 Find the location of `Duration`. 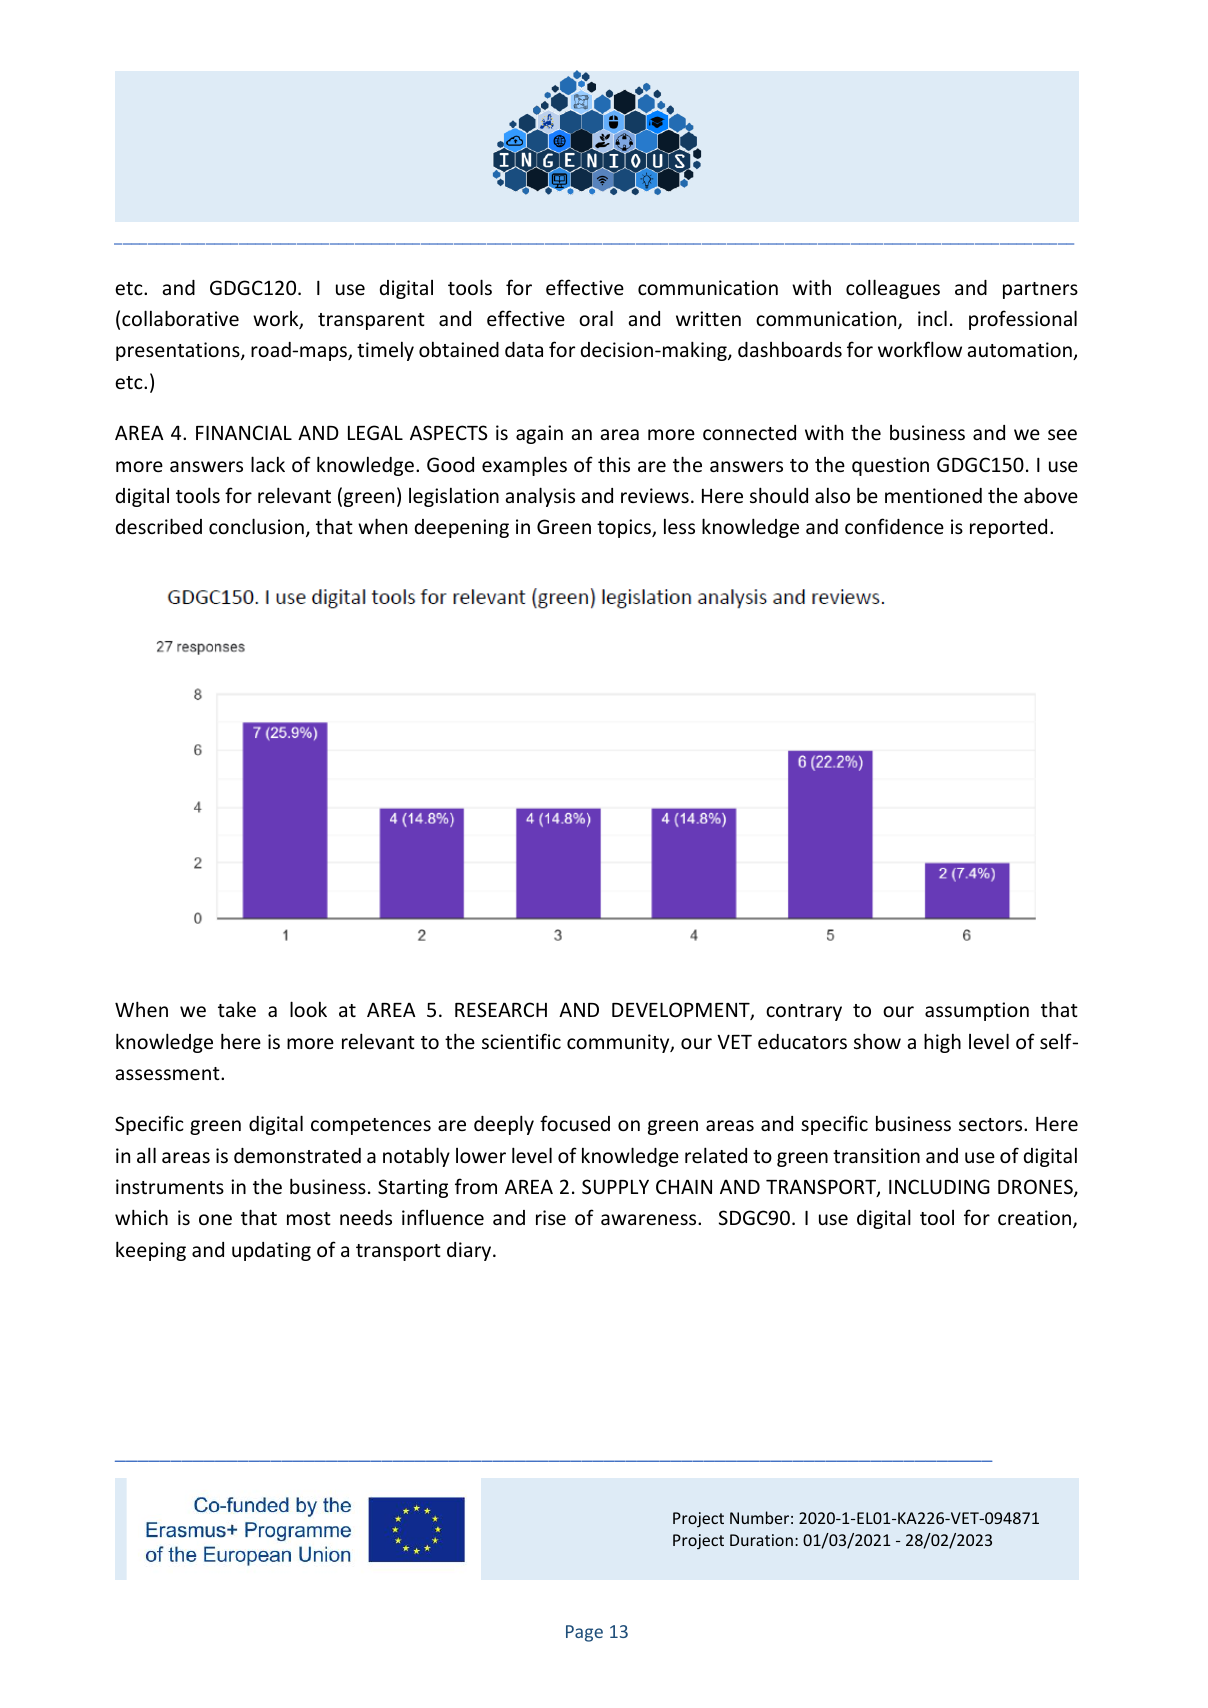

Duration is located at coordinates (761, 1540).
